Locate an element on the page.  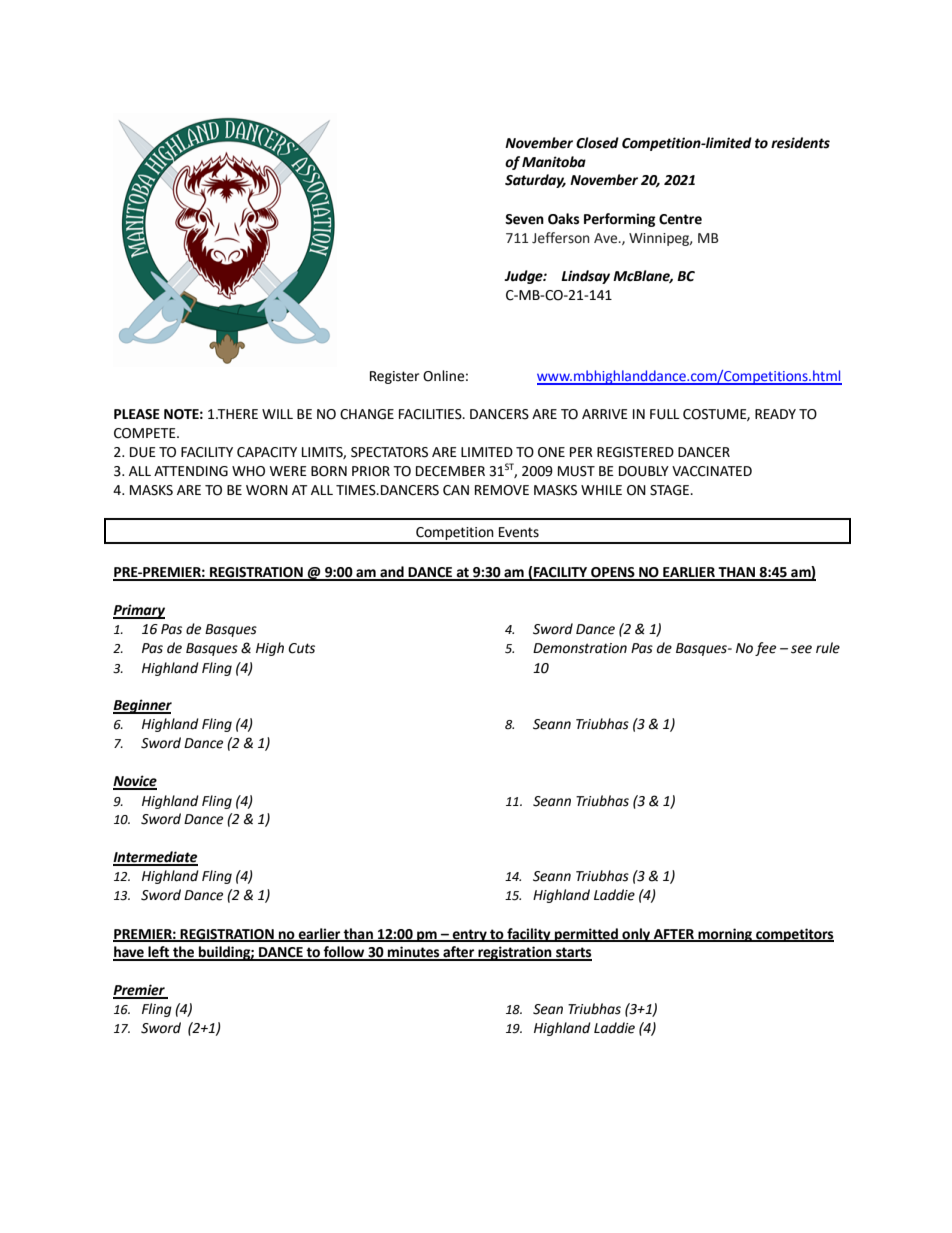
fee is located at coordinates (765, 649).
